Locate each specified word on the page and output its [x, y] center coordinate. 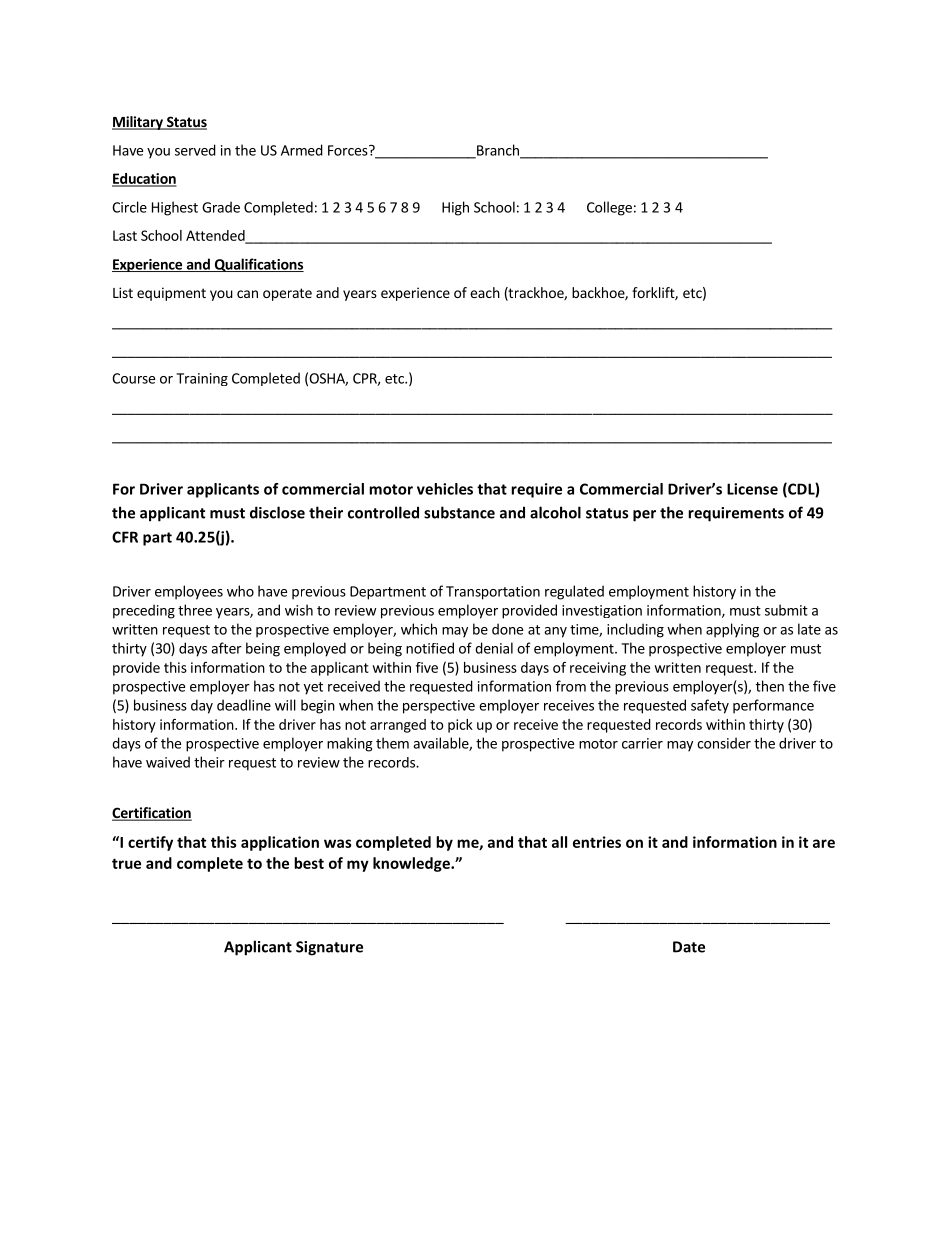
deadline [244, 705]
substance [459, 512]
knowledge [412, 864]
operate [287, 294]
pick [460, 726]
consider [724, 743]
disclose [277, 512]
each [485, 292]
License [752, 489]
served [195, 150]
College [609, 208]
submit [786, 610]
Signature [329, 948]
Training [202, 379]
